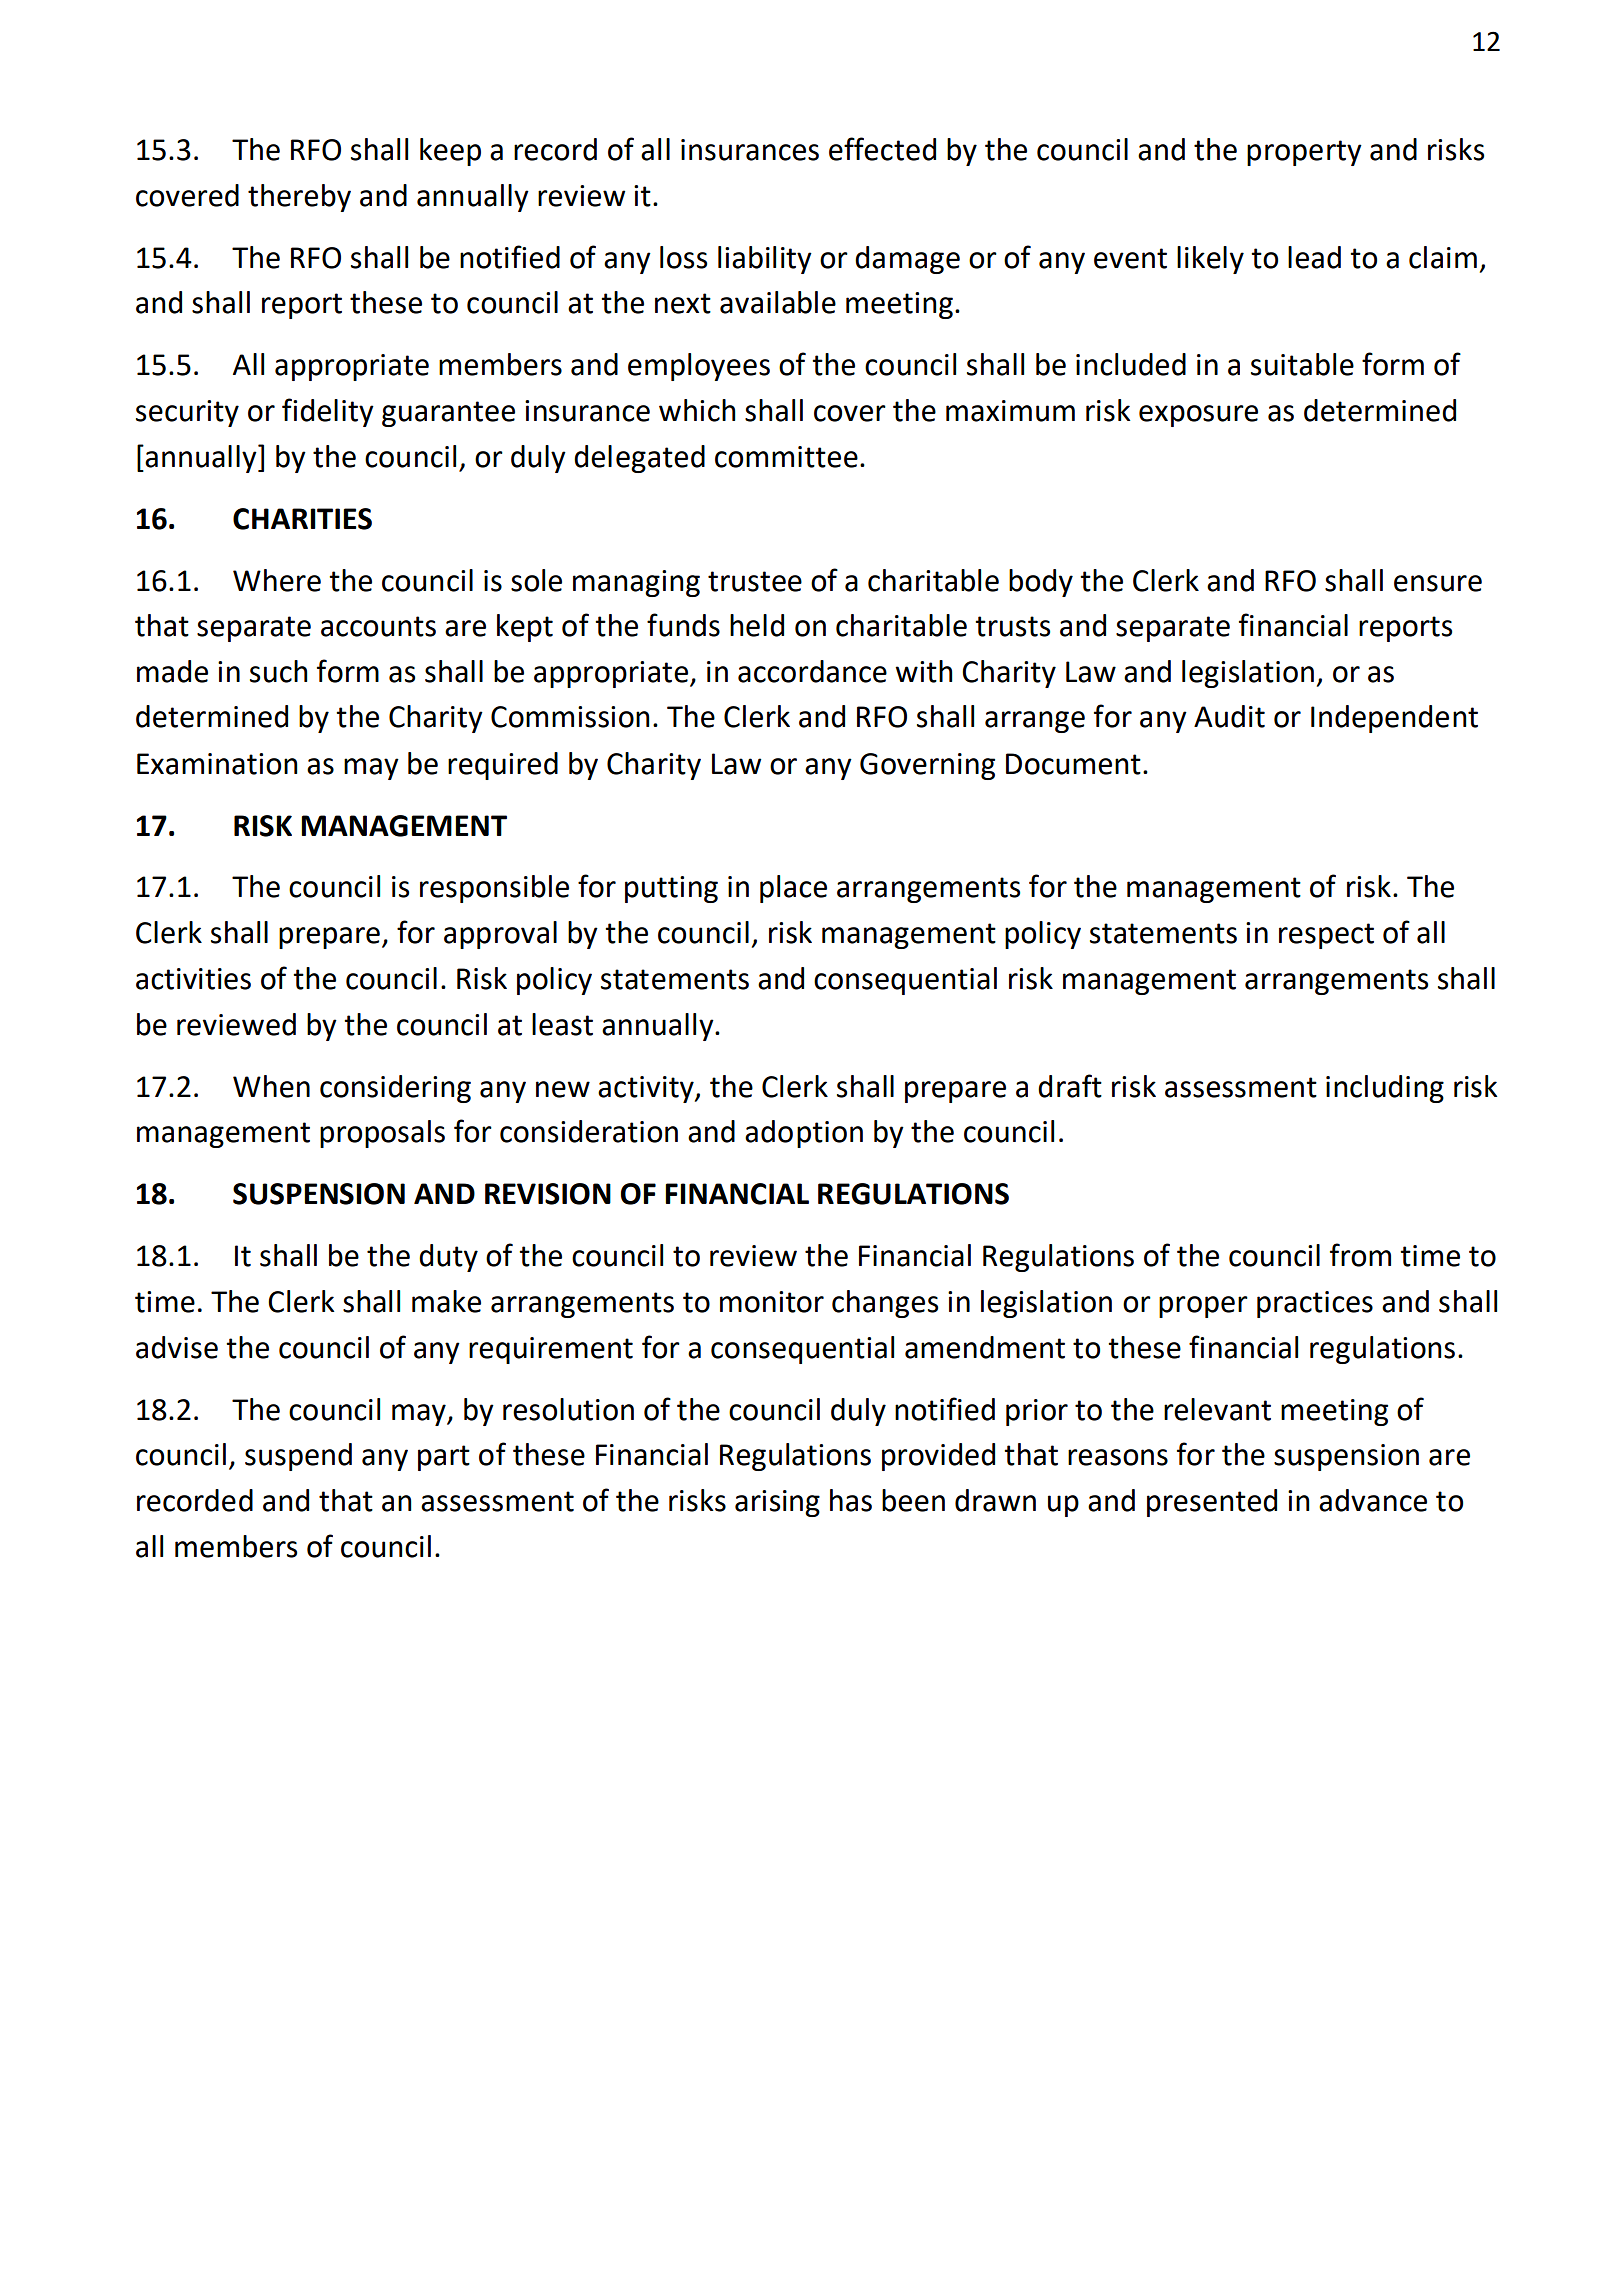 This screenshot has width=1615, height=2284. Describe the element at coordinates (1373, 1500) in the screenshot. I see `advance` at that location.
